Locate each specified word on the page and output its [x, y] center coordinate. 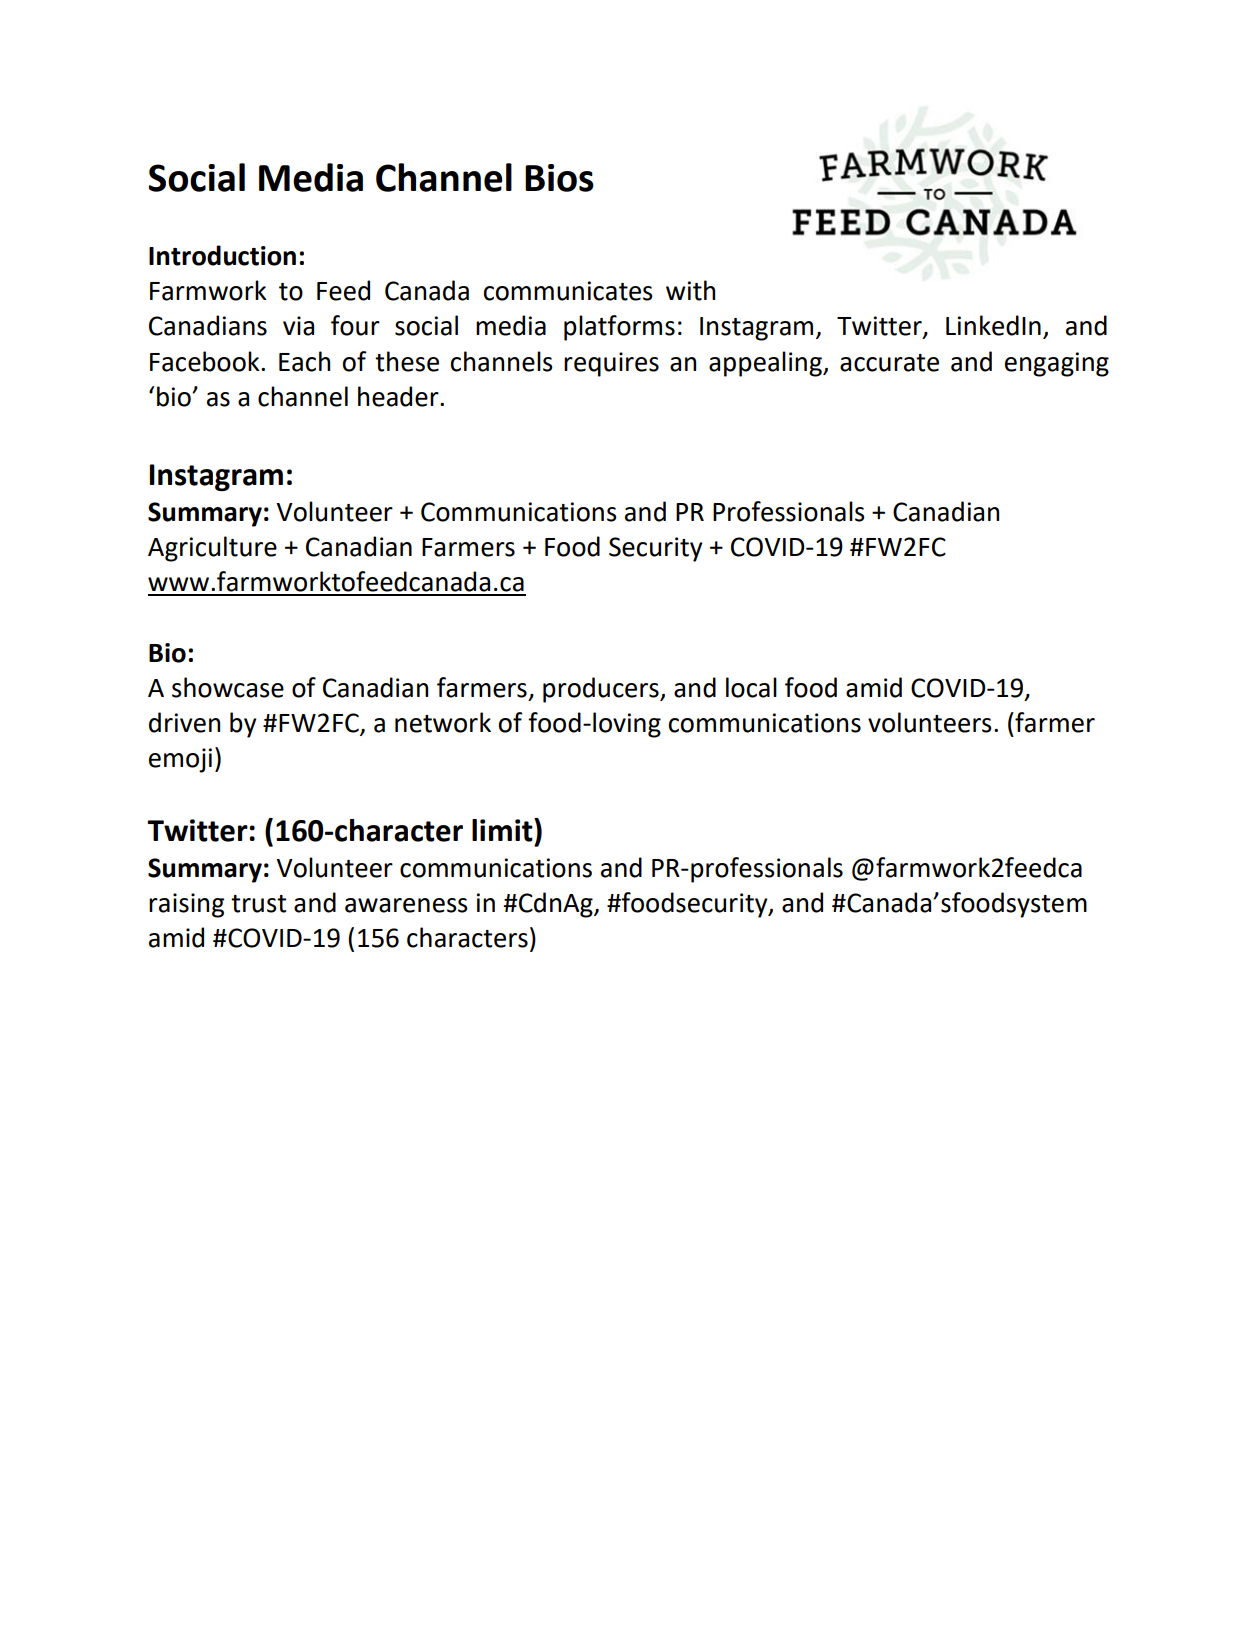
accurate [889, 363]
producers [602, 690]
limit [503, 830]
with [690, 290]
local [751, 687]
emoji [180, 760]
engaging [1057, 364]
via [298, 326]
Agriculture [212, 549]
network [443, 722]
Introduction [222, 255]
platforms [619, 328]
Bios [559, 178]
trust [258, 904]
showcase [228, 687]
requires [611, 364]
